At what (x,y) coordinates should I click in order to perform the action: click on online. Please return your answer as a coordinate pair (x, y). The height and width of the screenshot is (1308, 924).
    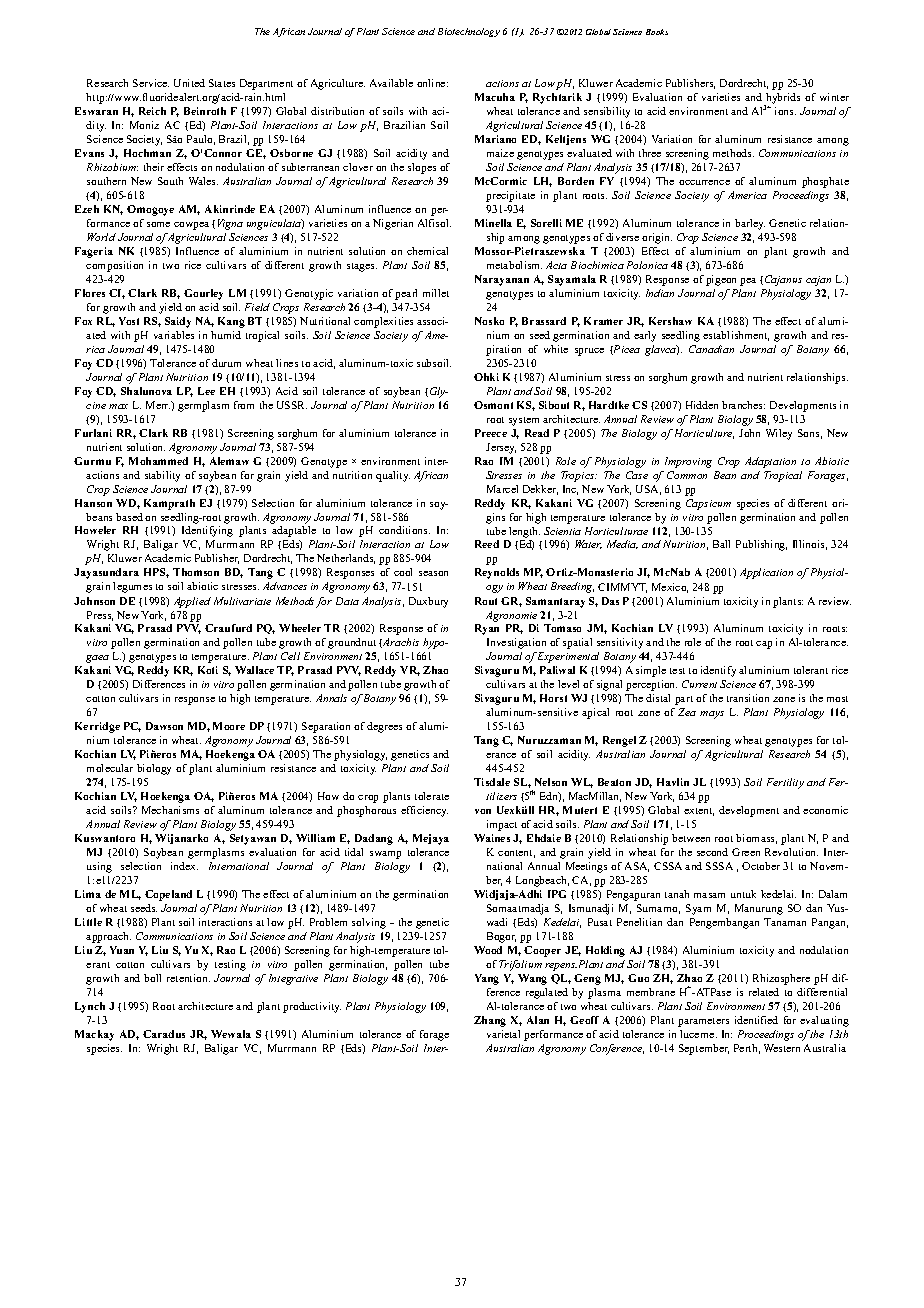
    Looking at the image, I should click on (432, 83).
